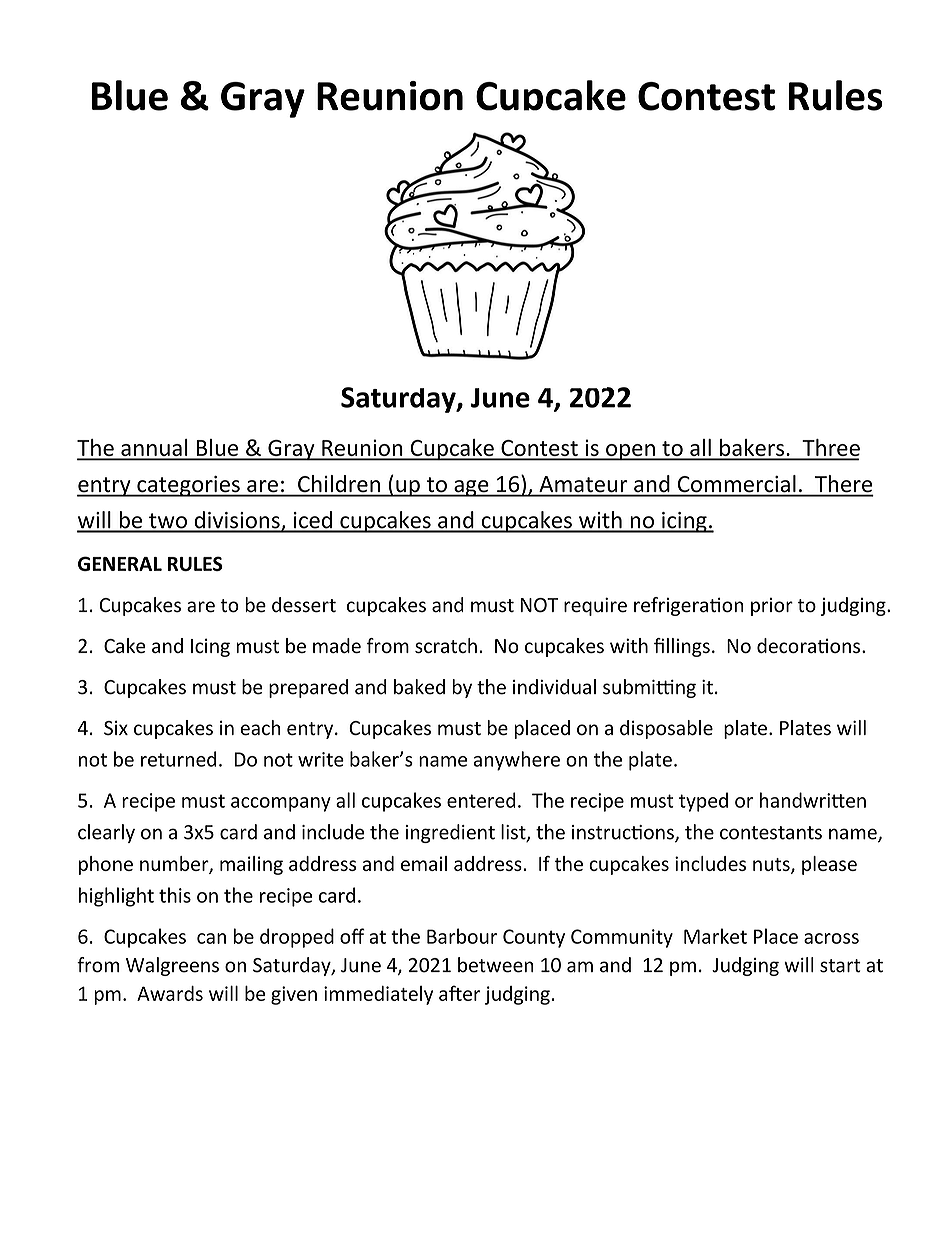 The image size is (952, 1233). What do you see at coordinates (460, 993) in the screenshot?
I see `after` at bounding box center [460, 993].
